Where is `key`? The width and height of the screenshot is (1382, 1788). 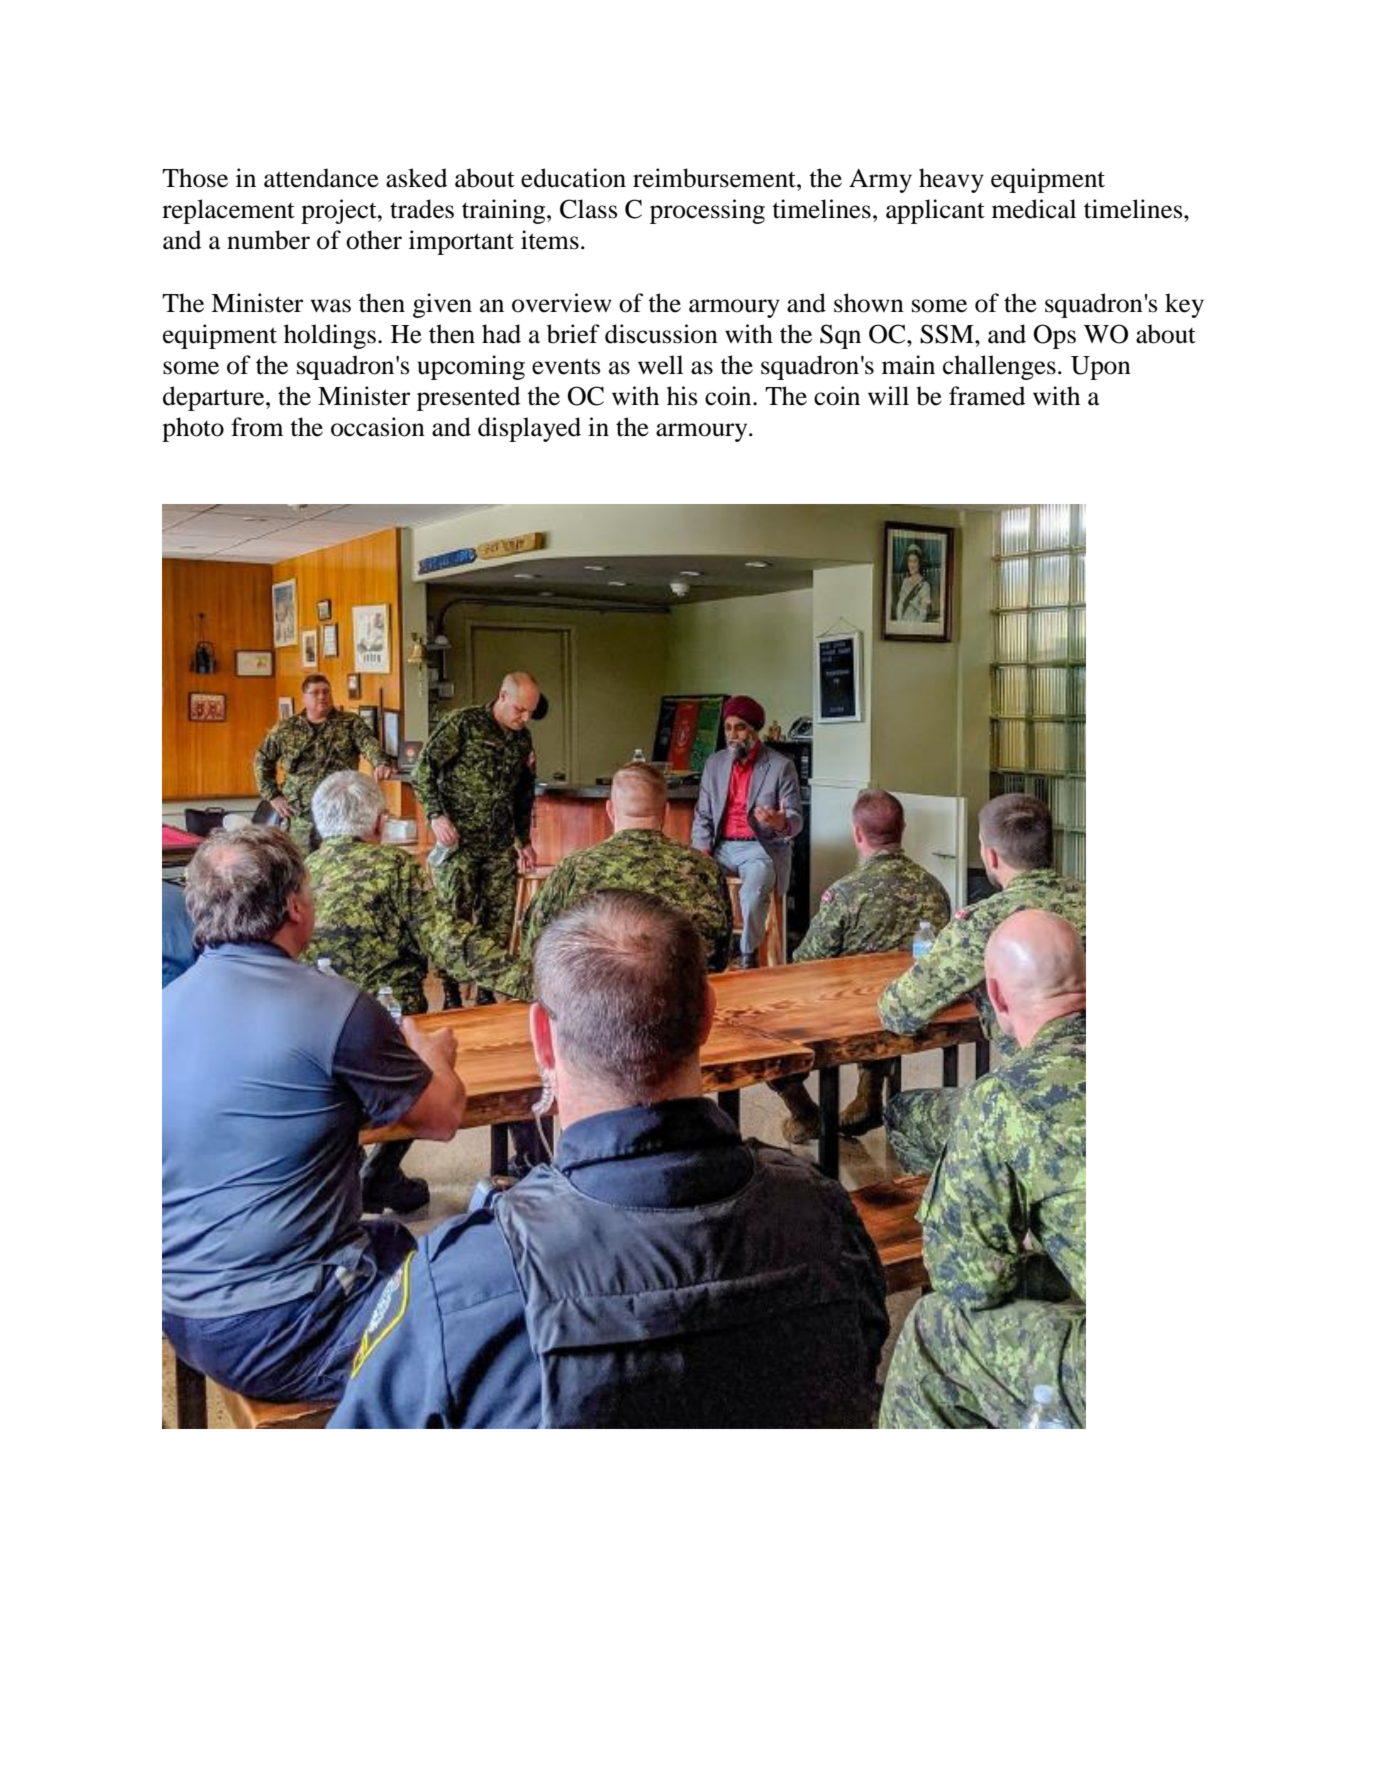 key is located at coordinates (1184, 305).
